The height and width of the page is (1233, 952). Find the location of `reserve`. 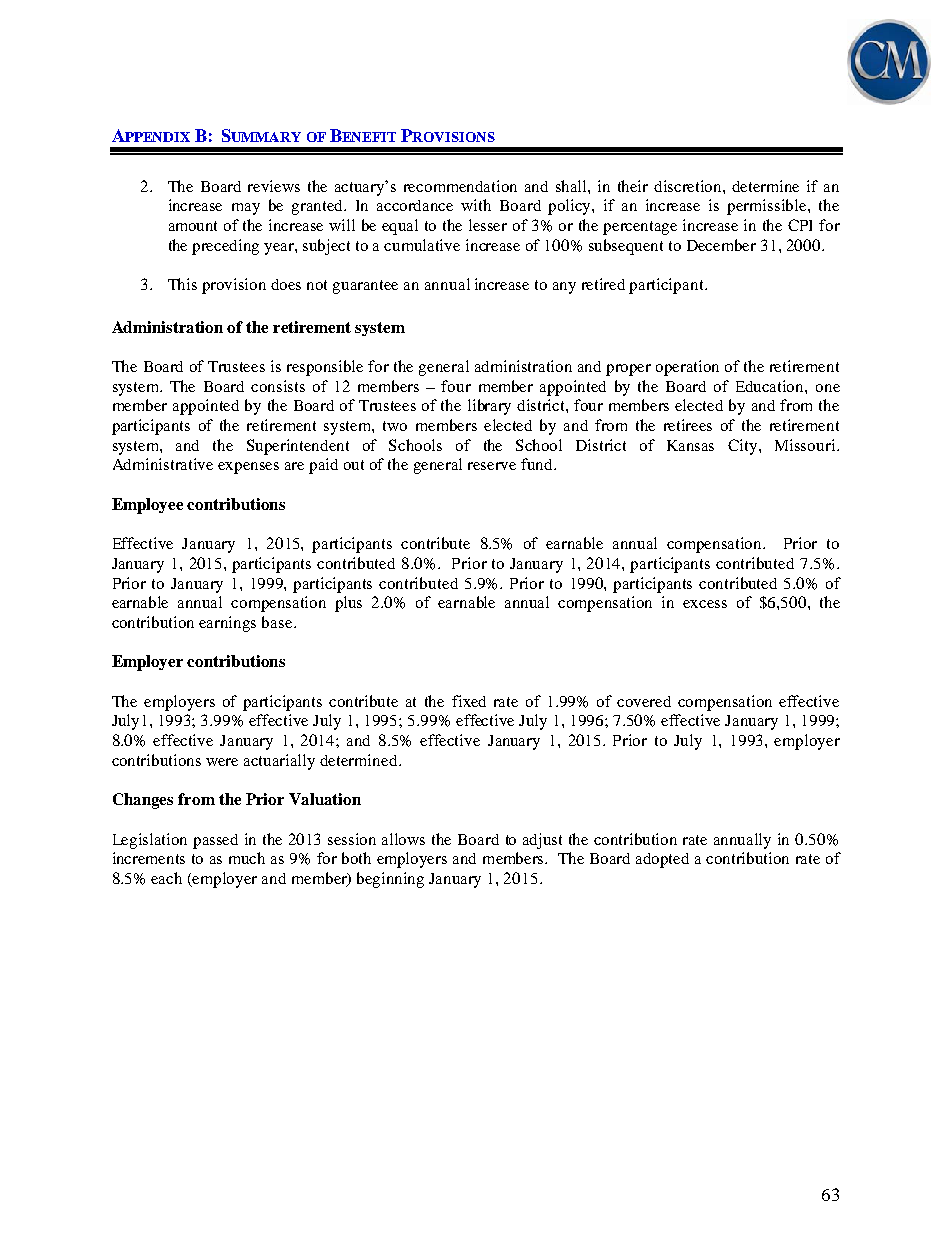

reserve is located at coordinates (492, 466).
